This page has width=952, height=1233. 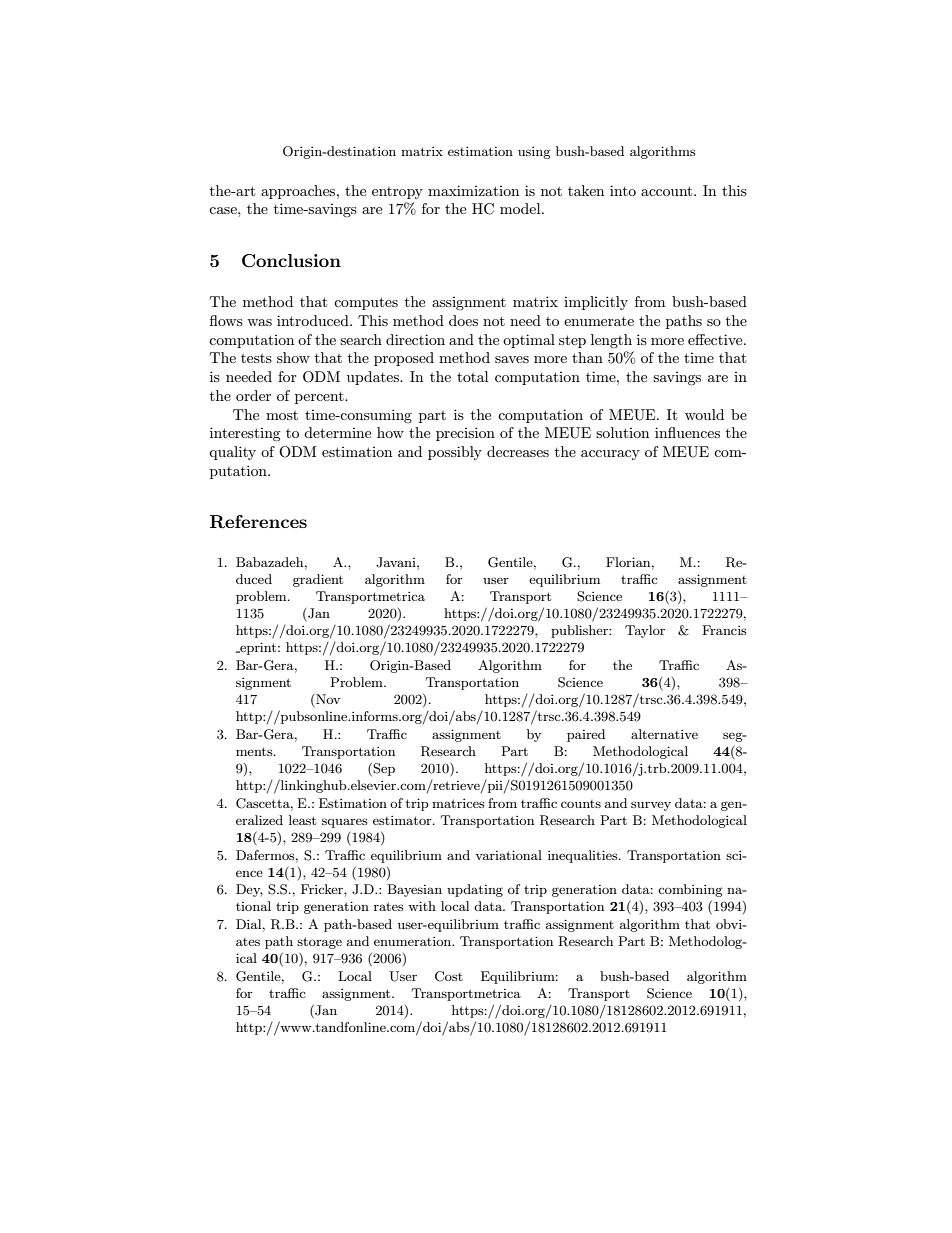 I want to click on Taylor, so click(x=645, y=631).
